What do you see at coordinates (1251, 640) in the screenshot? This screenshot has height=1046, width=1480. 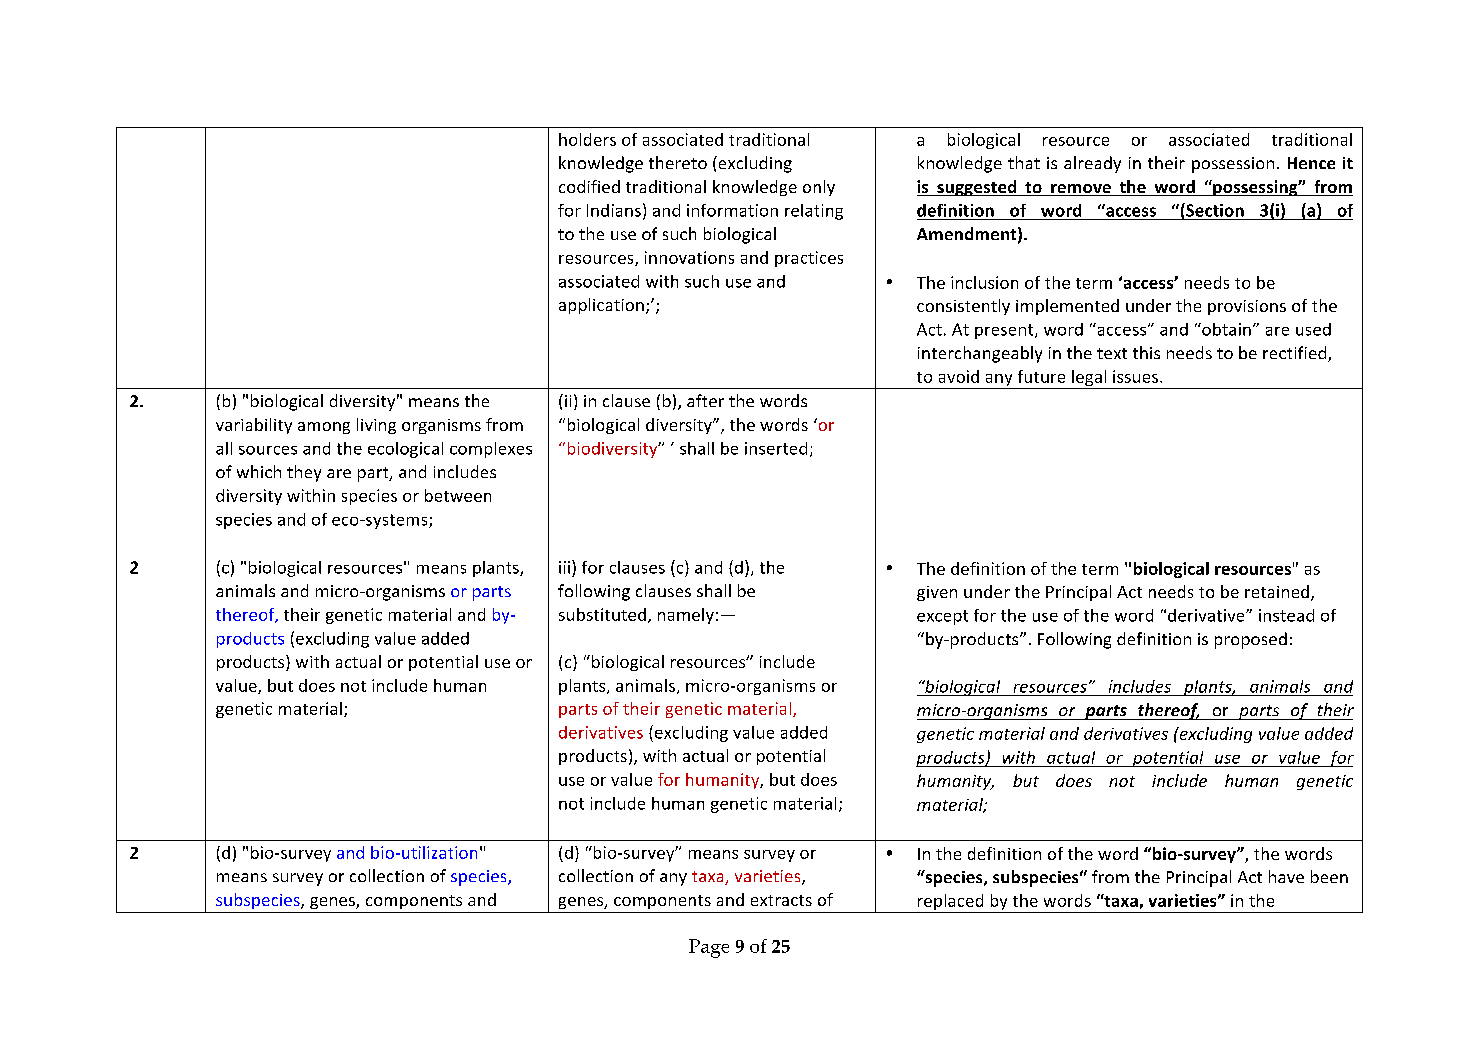 I see `proposed` at bounding box center [1251, 640].
